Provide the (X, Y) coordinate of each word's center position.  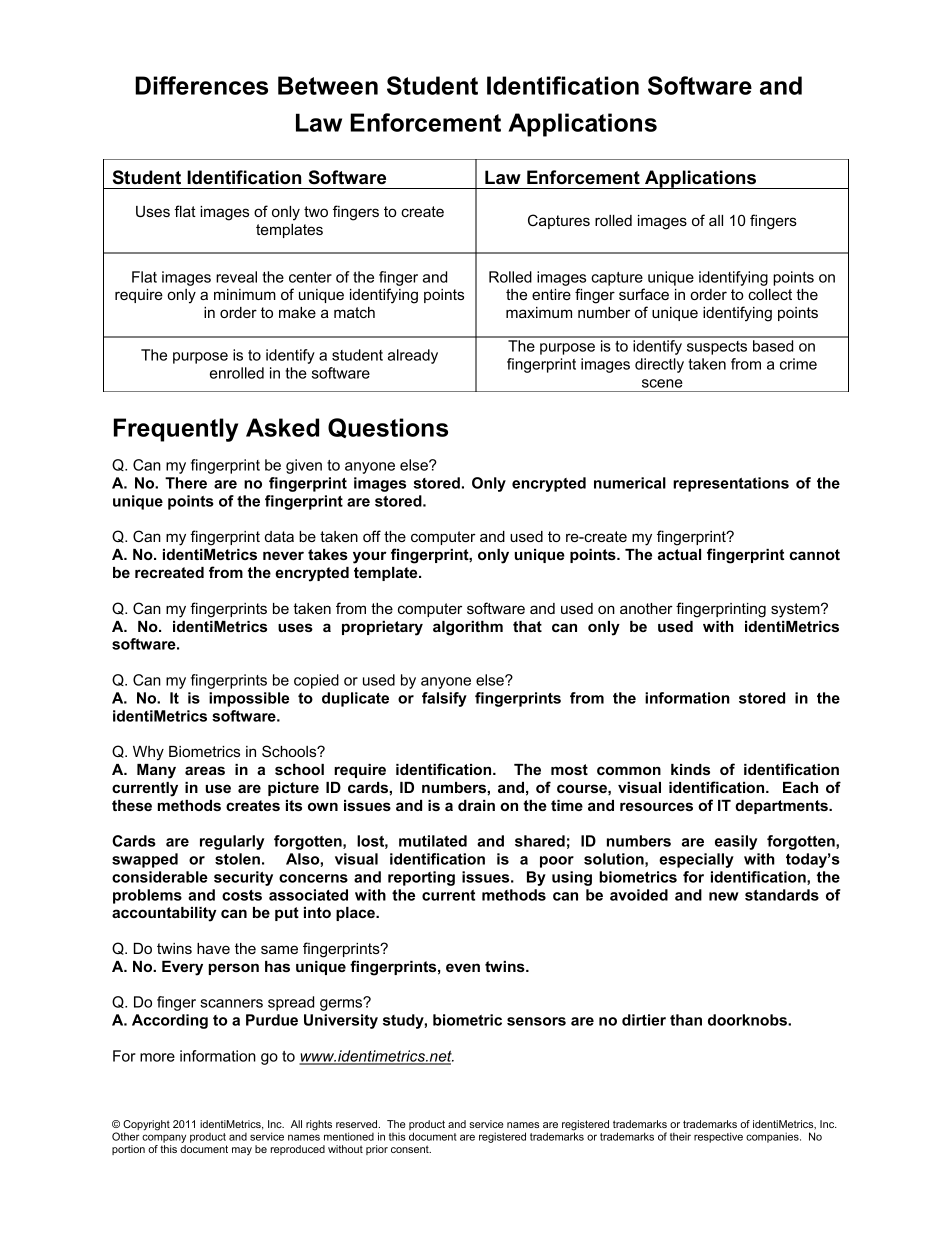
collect (770, 294)
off (372, 536)
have (213, 948)
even (463, 967)
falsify (444, 699)
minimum (245, 294)
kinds (690, 769)
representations (731, 484)
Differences (201, 85)
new (724, 896)
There (186, 483)
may (242, 1151)
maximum (539, 312)
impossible (249, 699)
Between (328, 85)
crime (798, 364)
